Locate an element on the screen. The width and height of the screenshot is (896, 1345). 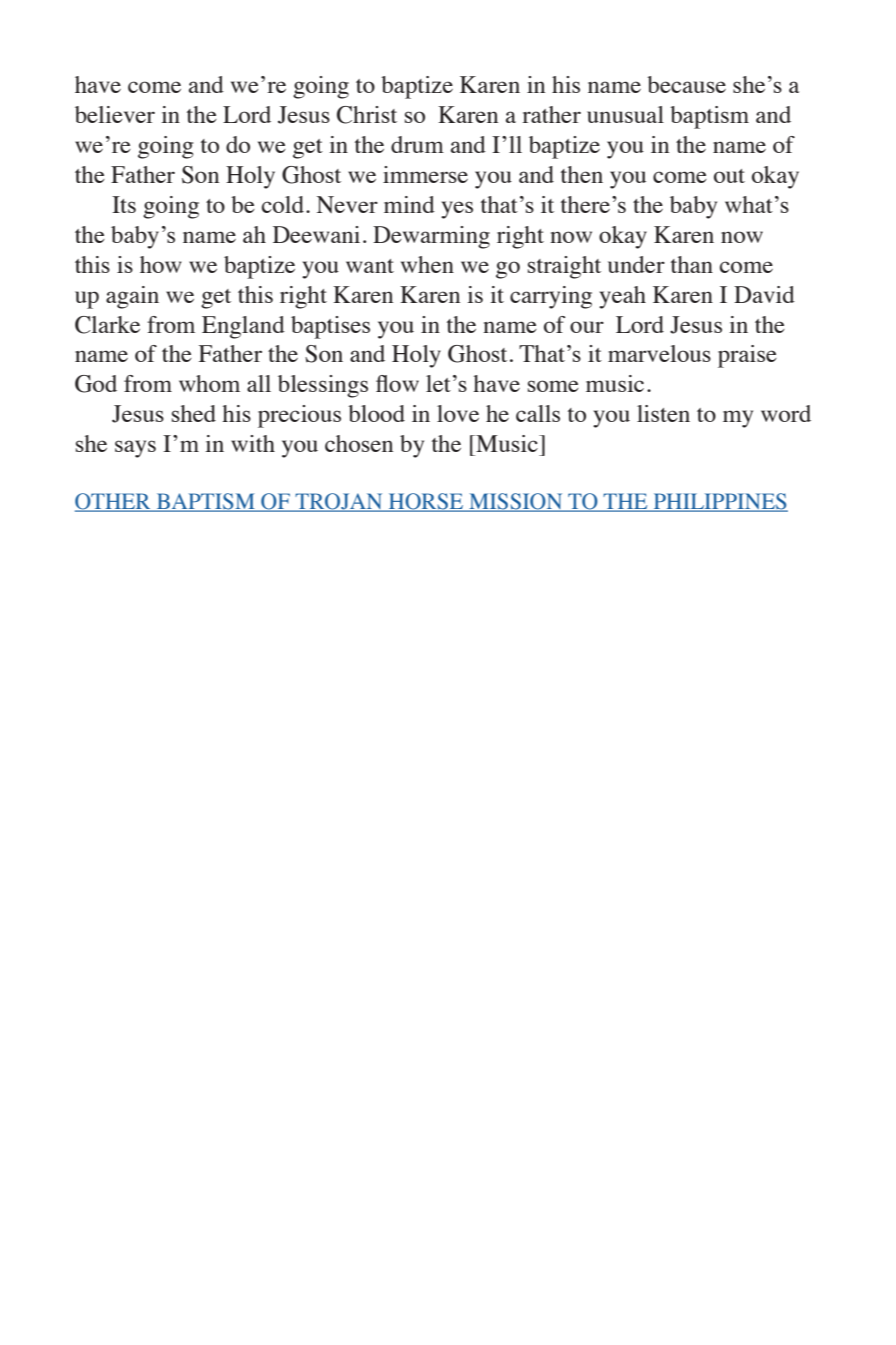
flow is located at coordinates (397, 383).
